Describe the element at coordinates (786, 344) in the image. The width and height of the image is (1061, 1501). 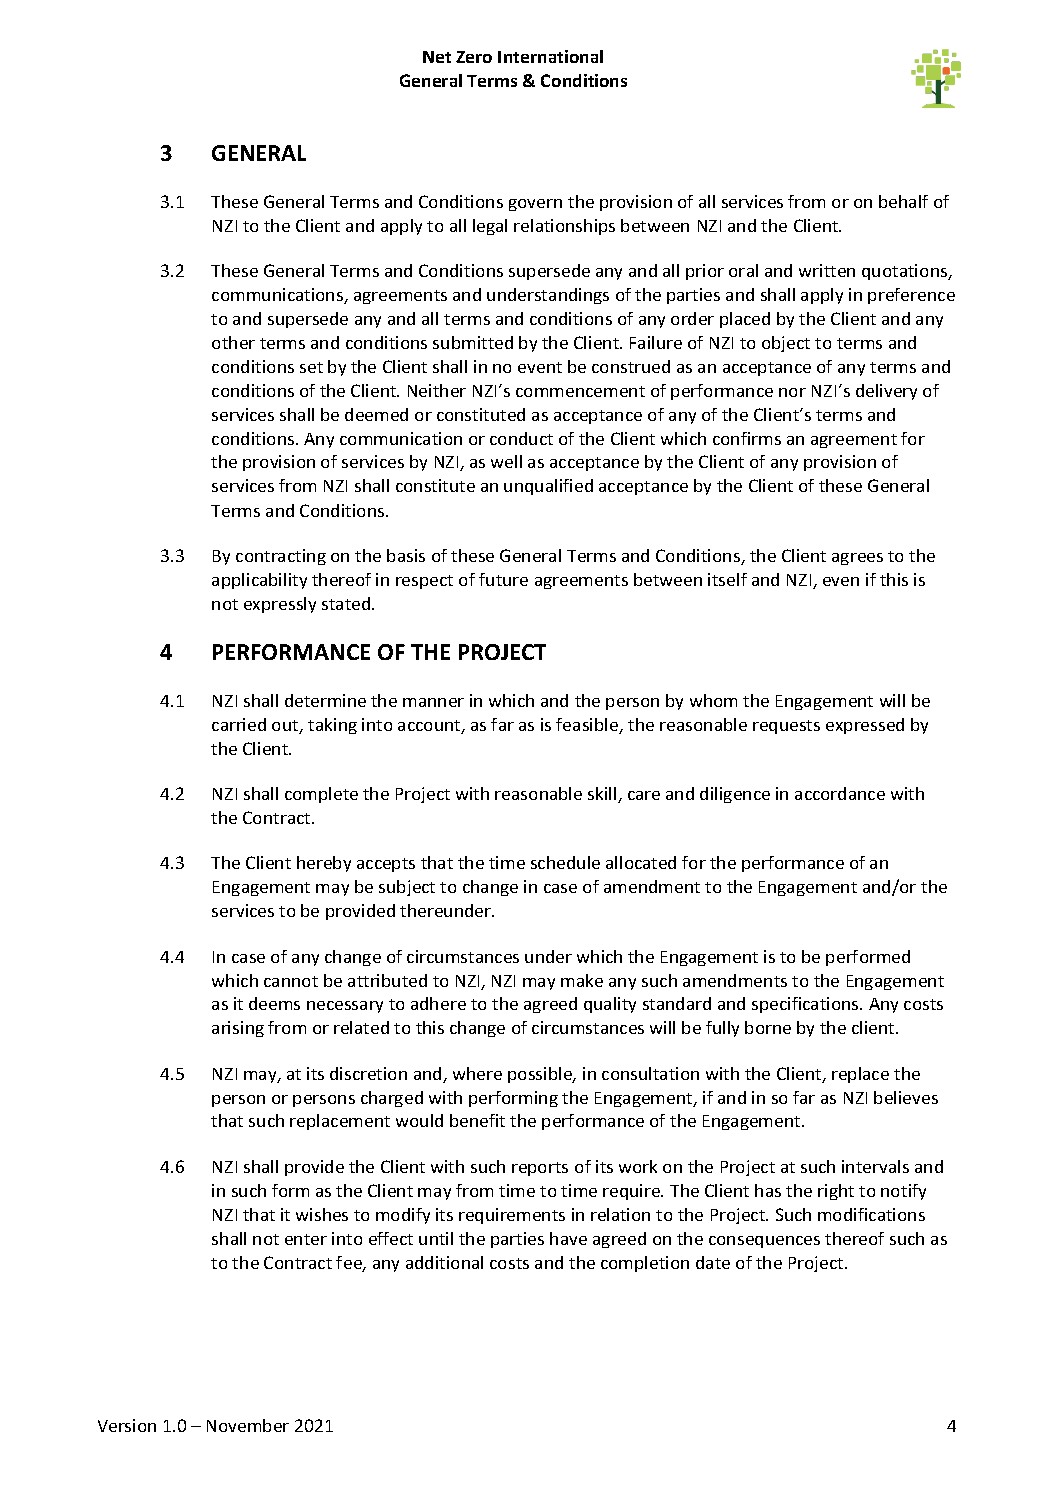
I see `object` at that location.
